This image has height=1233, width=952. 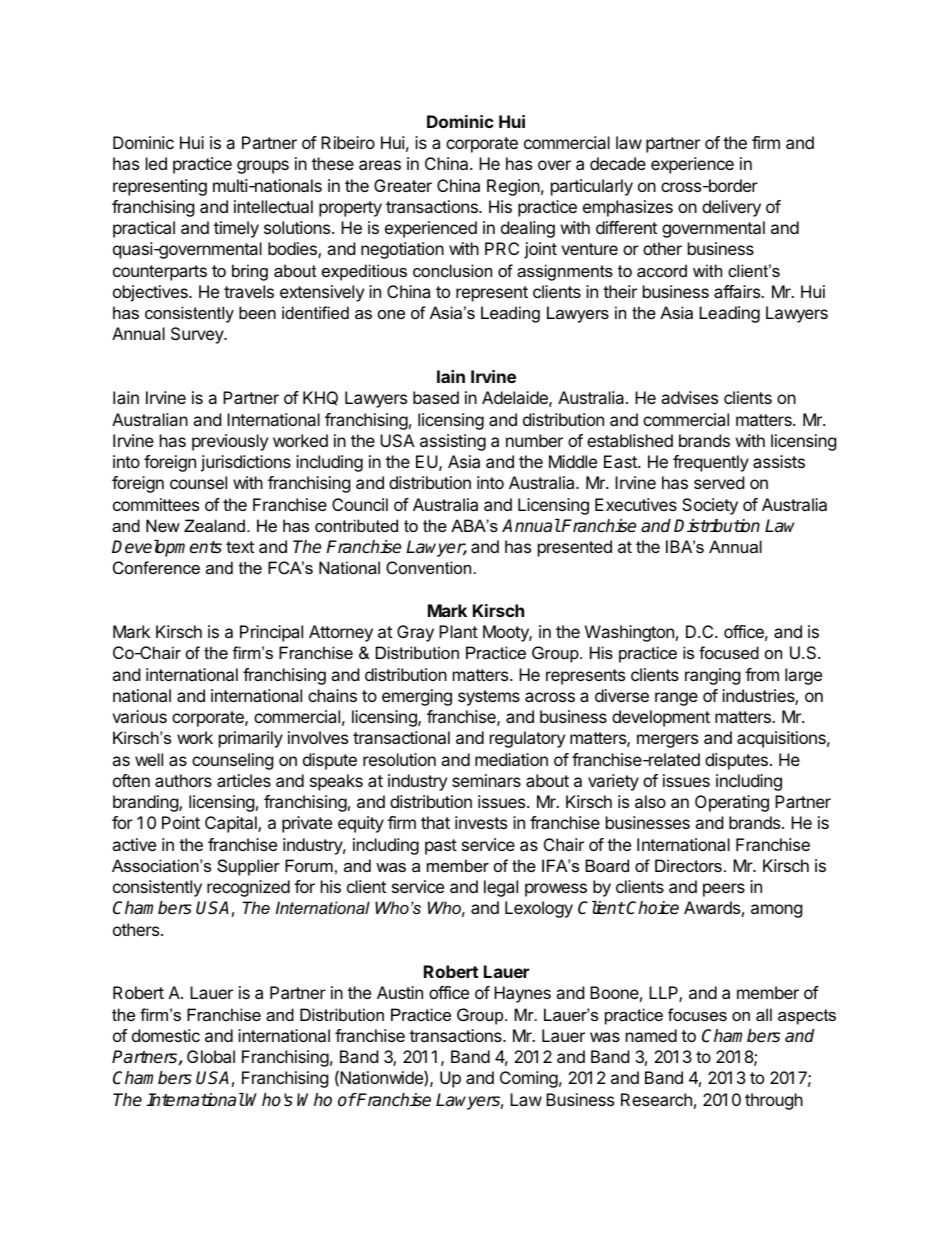 I want to click on focused, so click(x=729, y=652).
